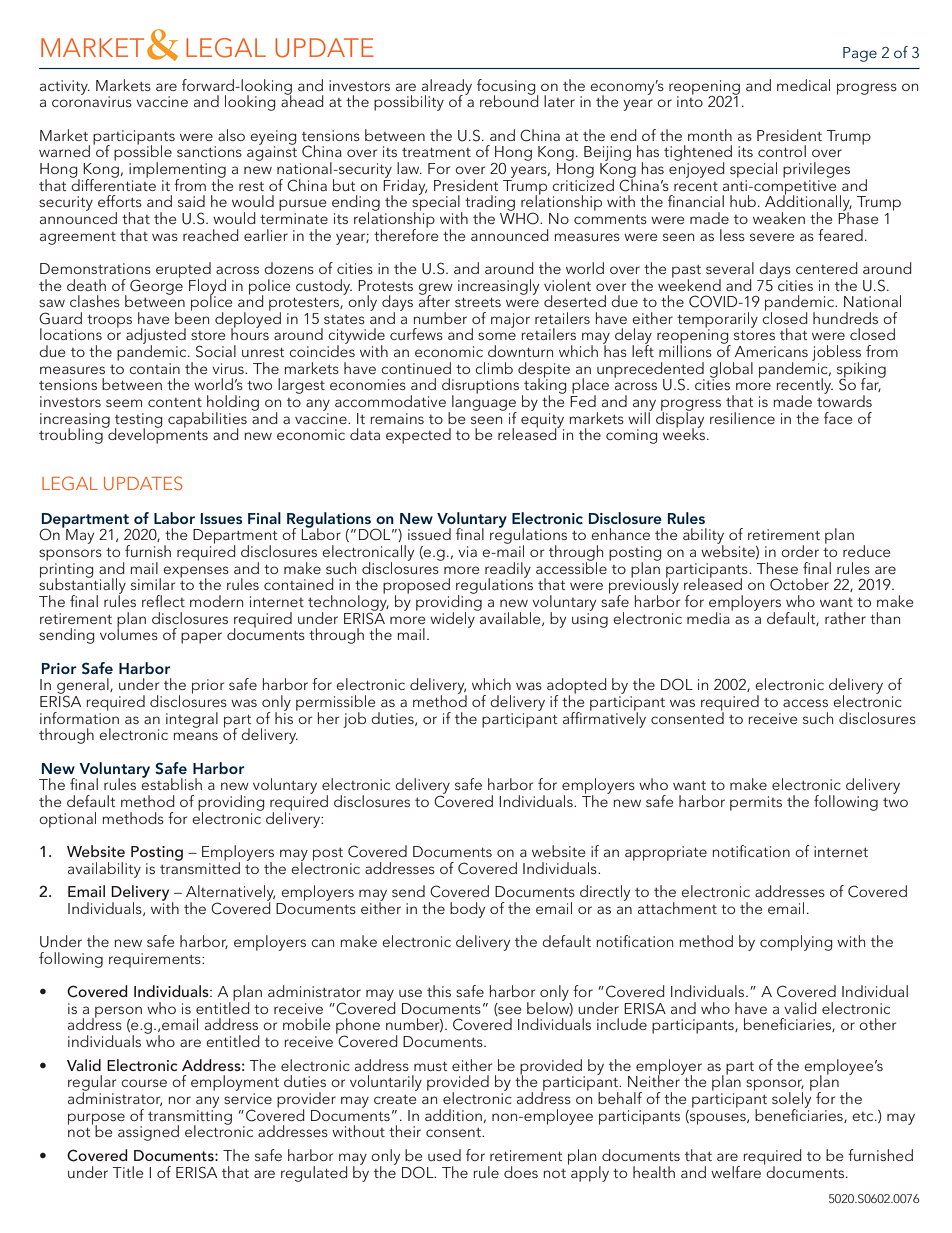 This screenshot has height=1233, width=952. Describe the element at coordinates (200, 866) in the screenshot. I see `transmitted` at that location.
